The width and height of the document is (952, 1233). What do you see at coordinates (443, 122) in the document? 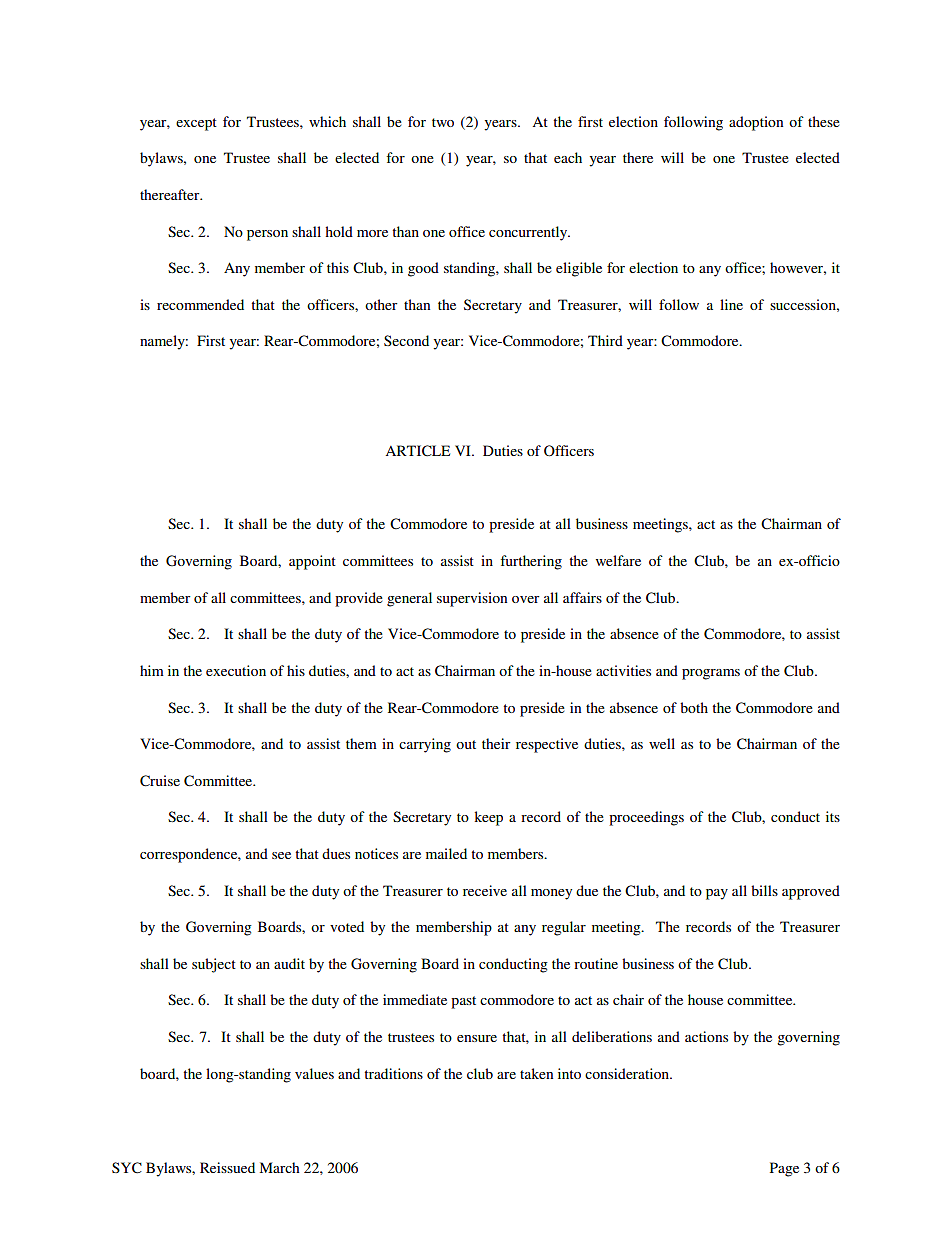
I see `two` at bounding box center [443, 122].
